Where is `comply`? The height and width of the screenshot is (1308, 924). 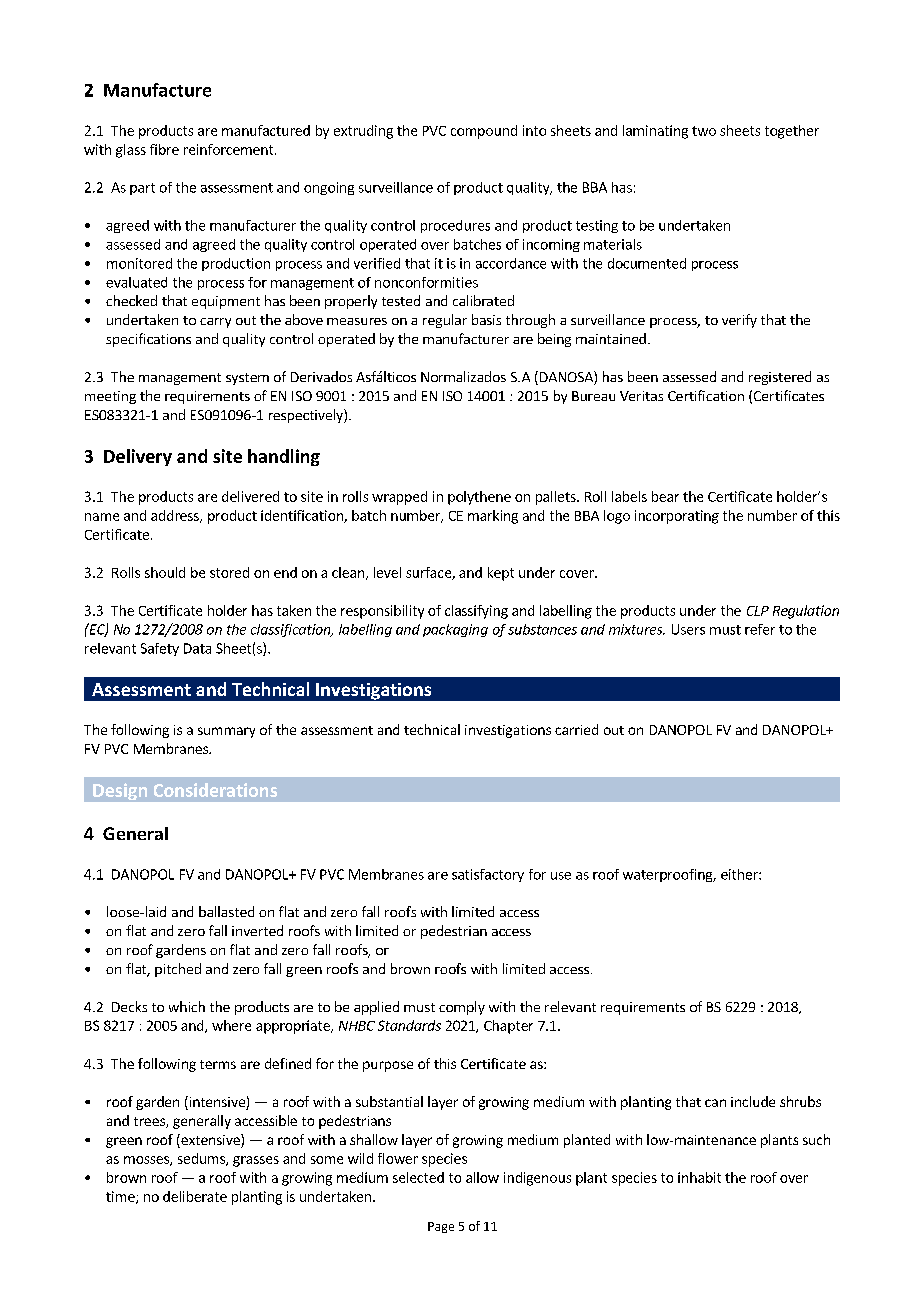
comply is located at coordinates (462, 1008).
